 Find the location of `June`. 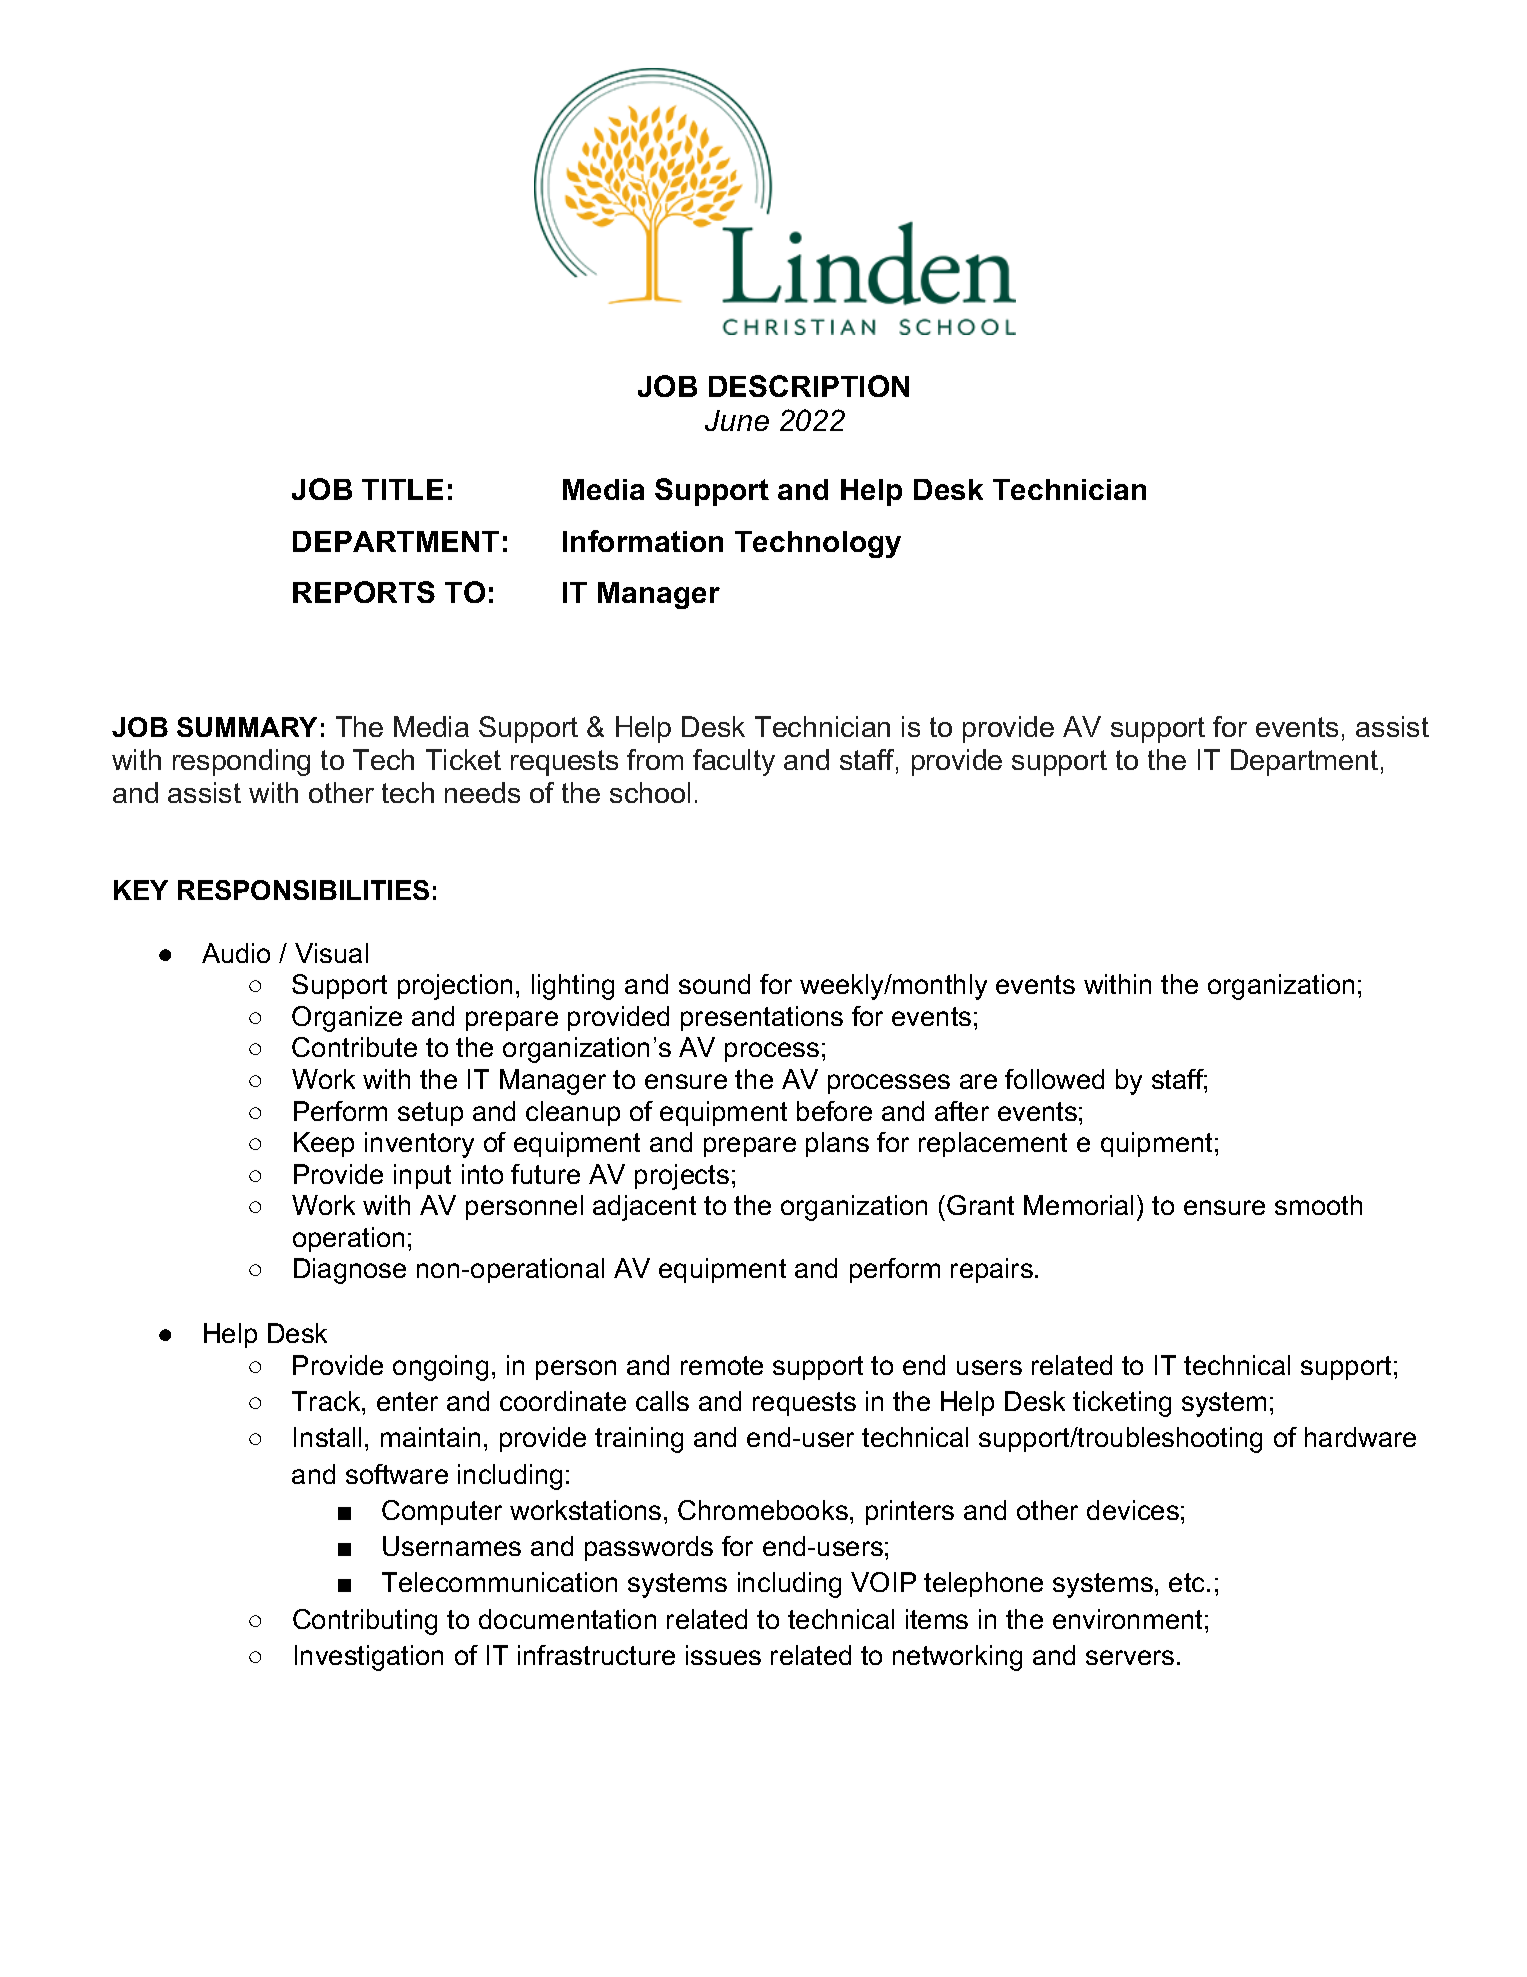

June is located at coordinates (737, 420).
